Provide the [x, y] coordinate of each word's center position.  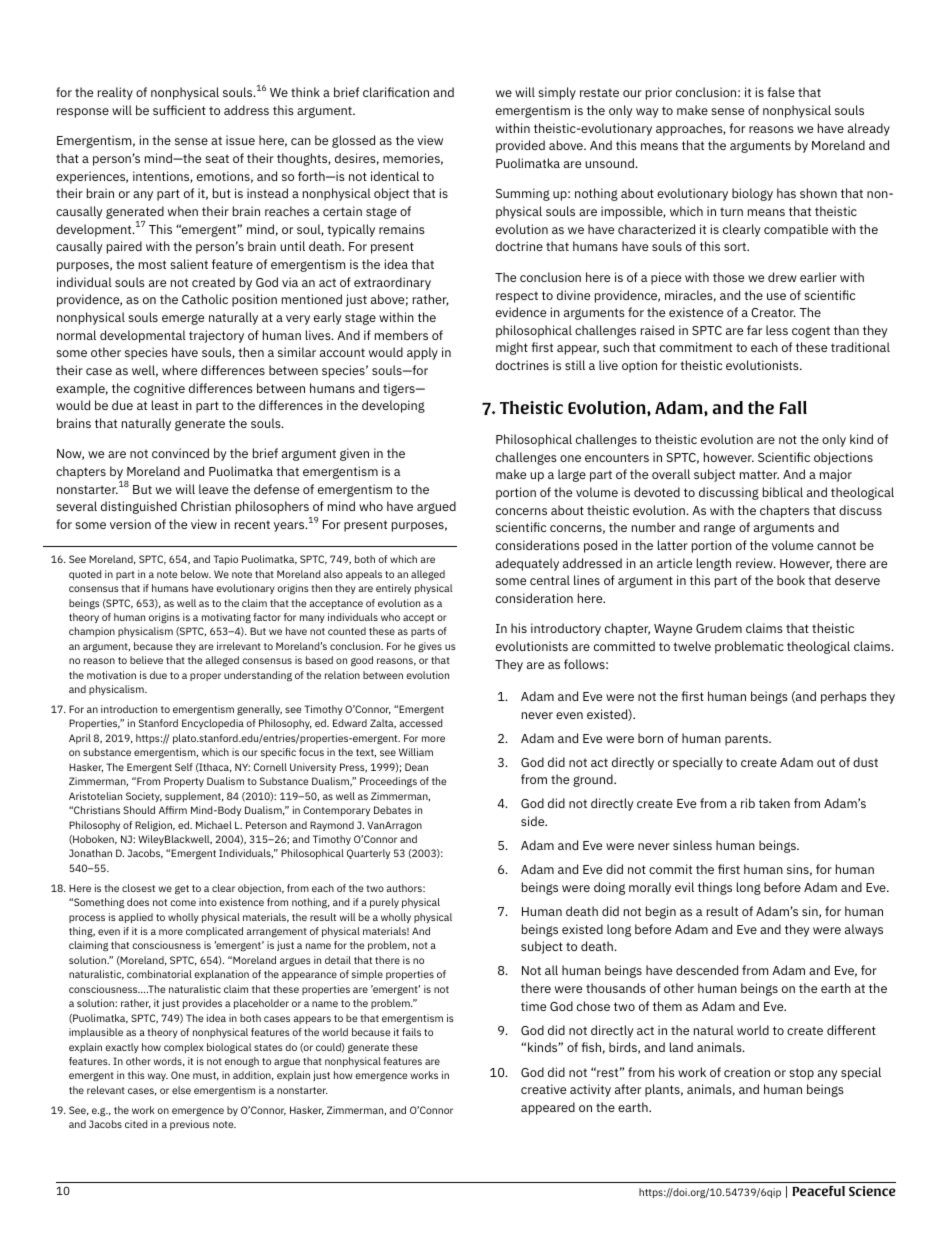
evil [684, 887]
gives [430, 647]
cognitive [159, 389]
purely [384, 903]
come [183, 903]
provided [520, 146]
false [781, 92]
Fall [793, 407]
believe [146, 660]
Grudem [719, 628]
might [512, 348]
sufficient [179, 110]
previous [190, 1125]
